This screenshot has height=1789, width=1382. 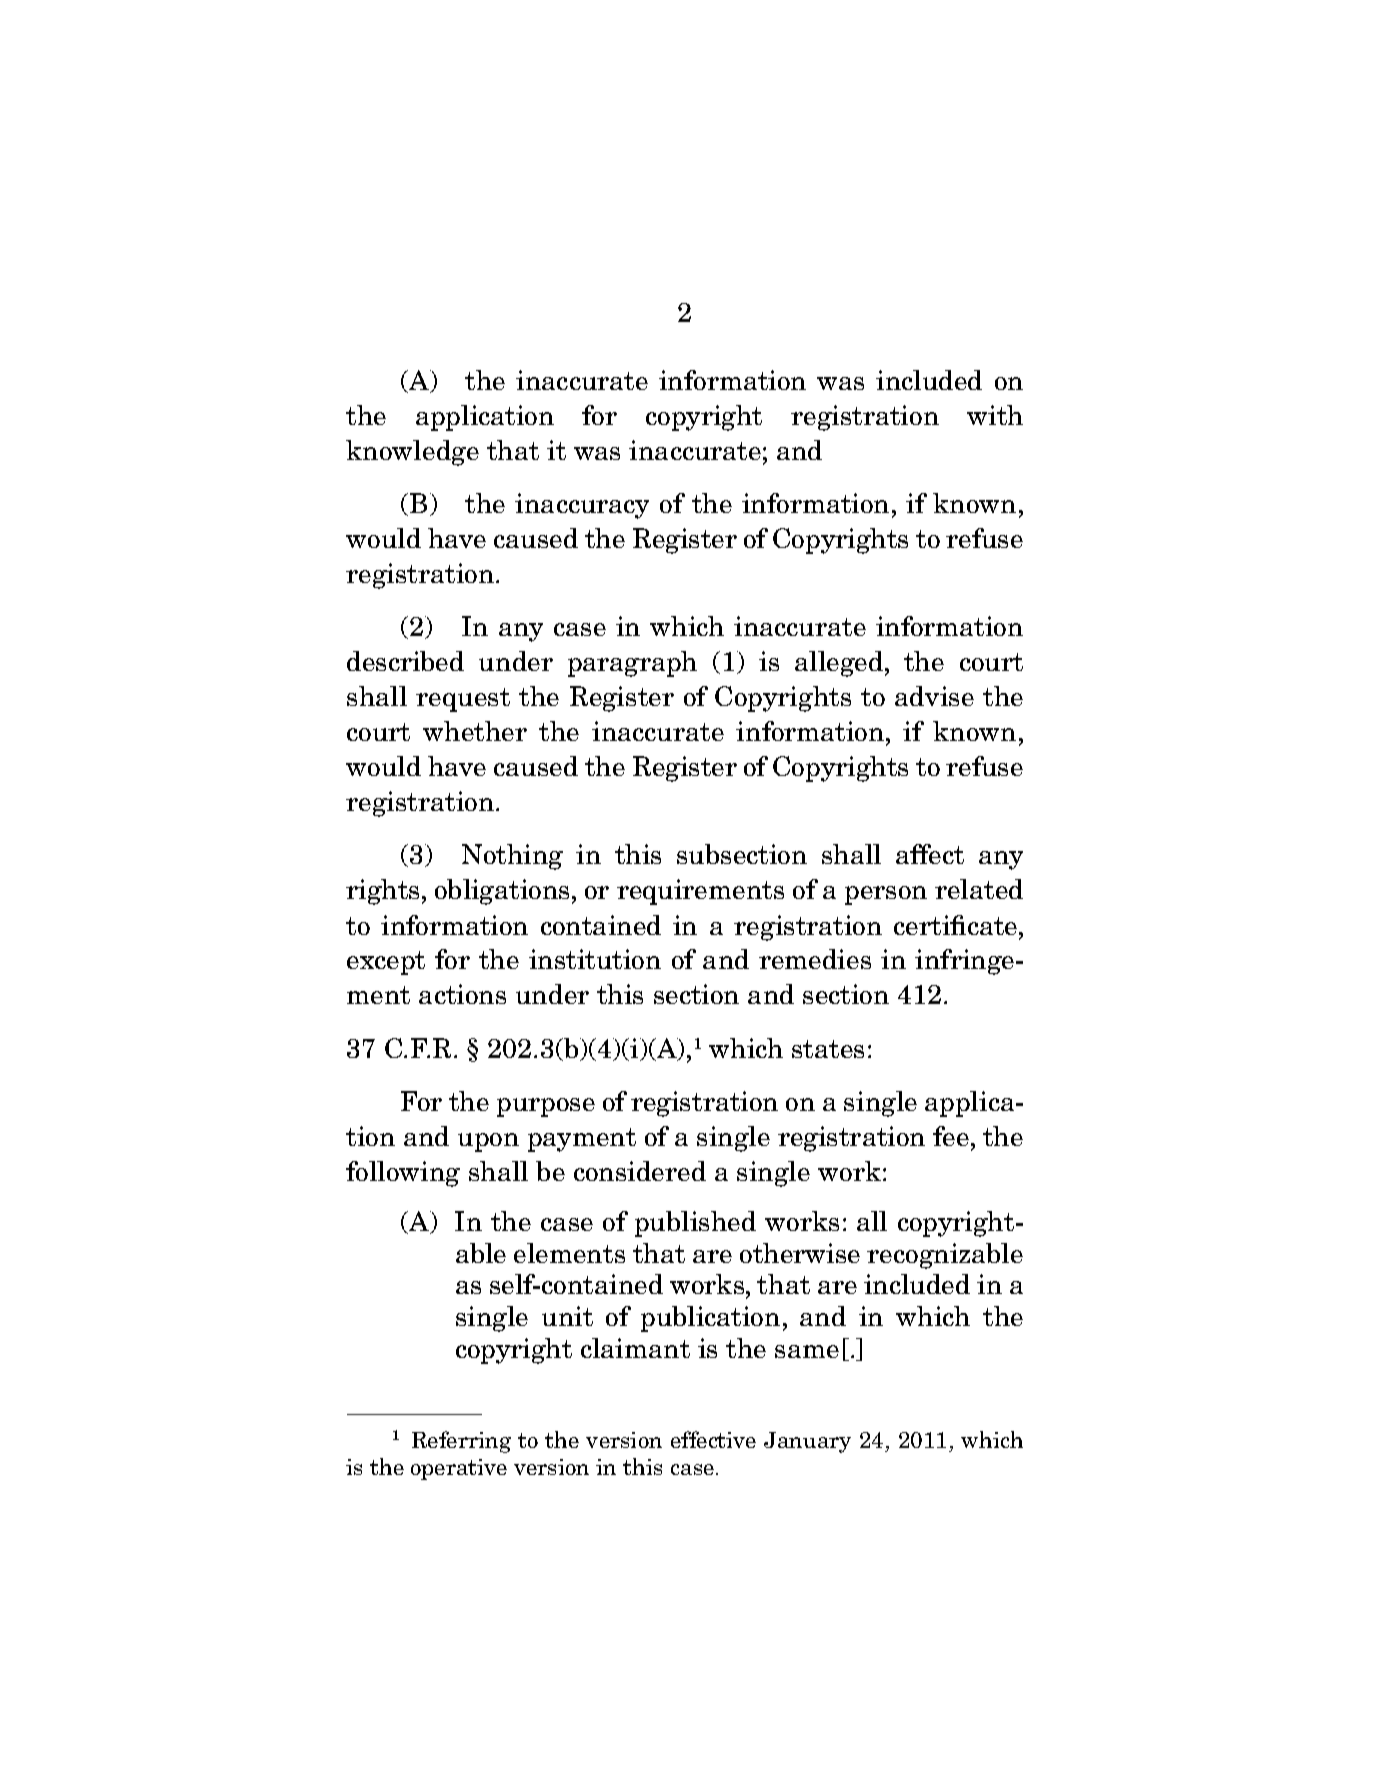 I want to click on with, so click(x=995, y=415).
